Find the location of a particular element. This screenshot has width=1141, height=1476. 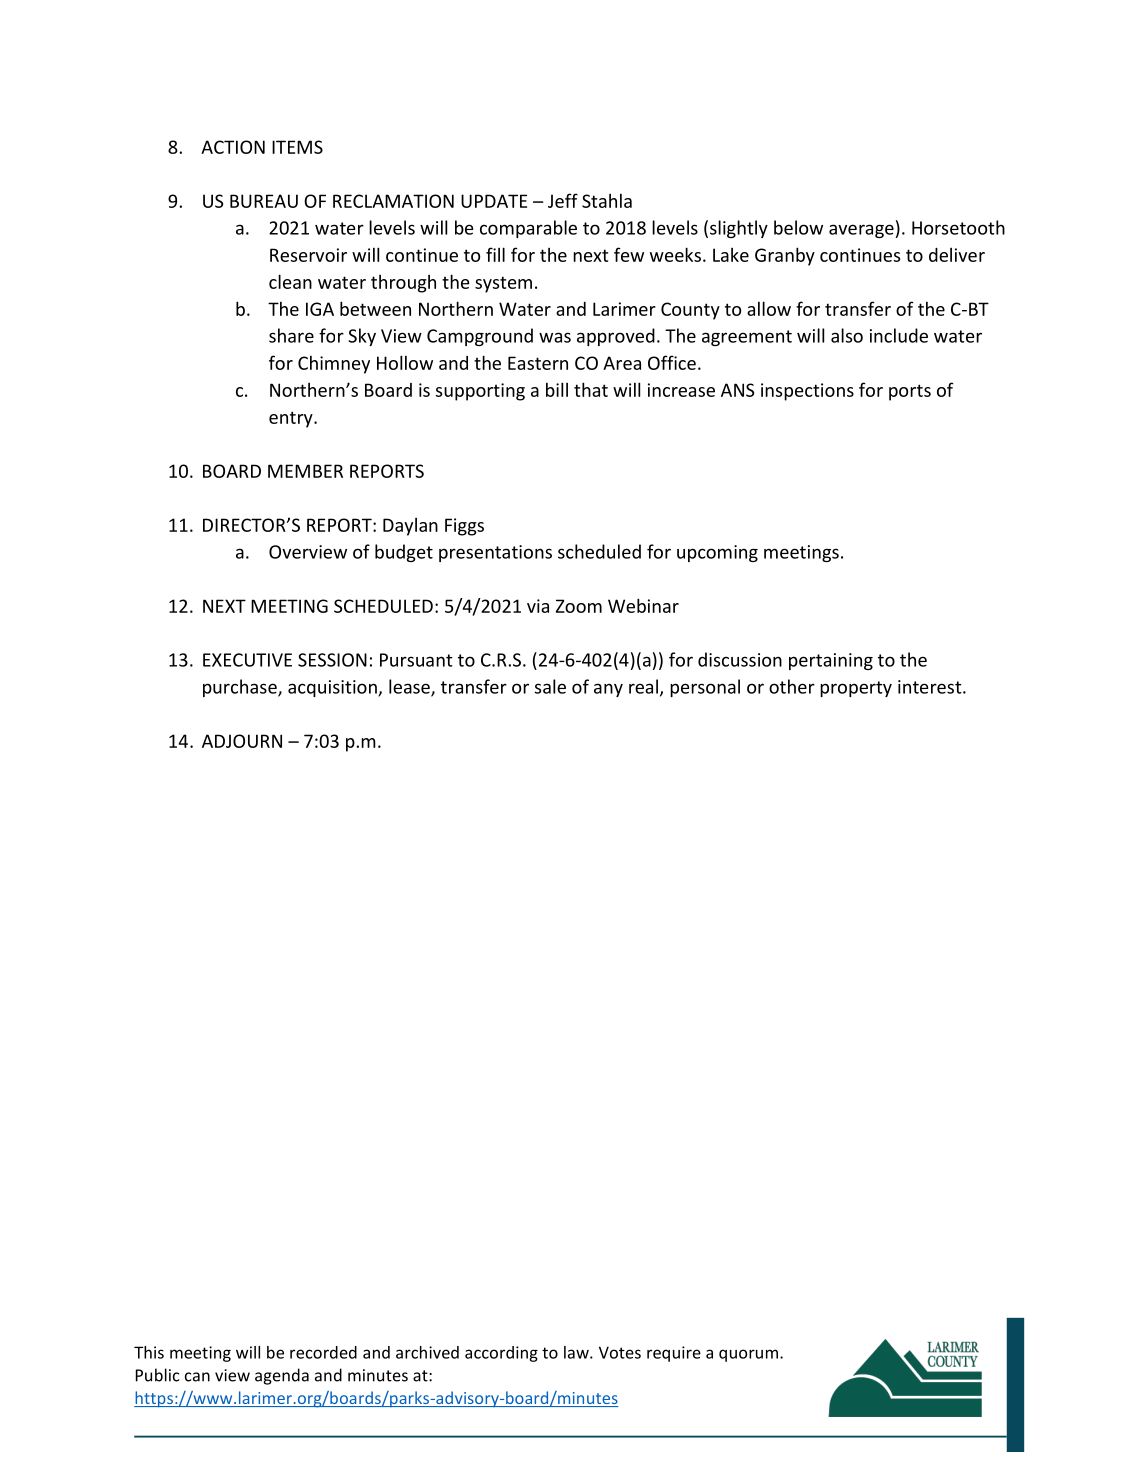

pertaining is located at coordinates (831, 661).
